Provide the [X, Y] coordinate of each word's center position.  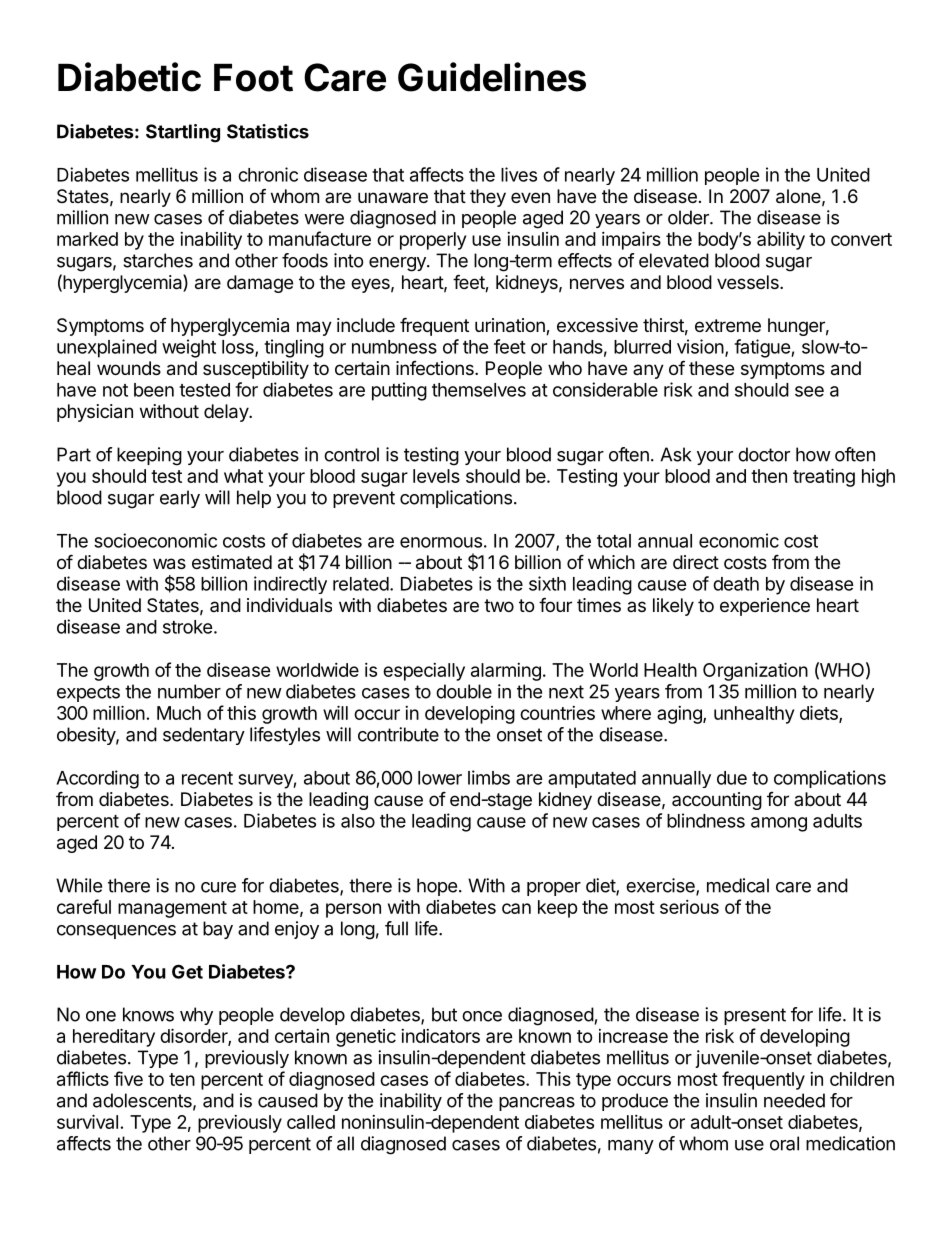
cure [218, 887]
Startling [183, 133]
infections [436, 368]
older [689, 217]
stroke [188, 627]
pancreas [537, 1104]
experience [765, 607]
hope [437, 887]
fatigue [763, 348]
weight [189, 348]
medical [738, 885]
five [128, 1078]
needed [794, 1100]
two [499, 605]
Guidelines [492, 77]
